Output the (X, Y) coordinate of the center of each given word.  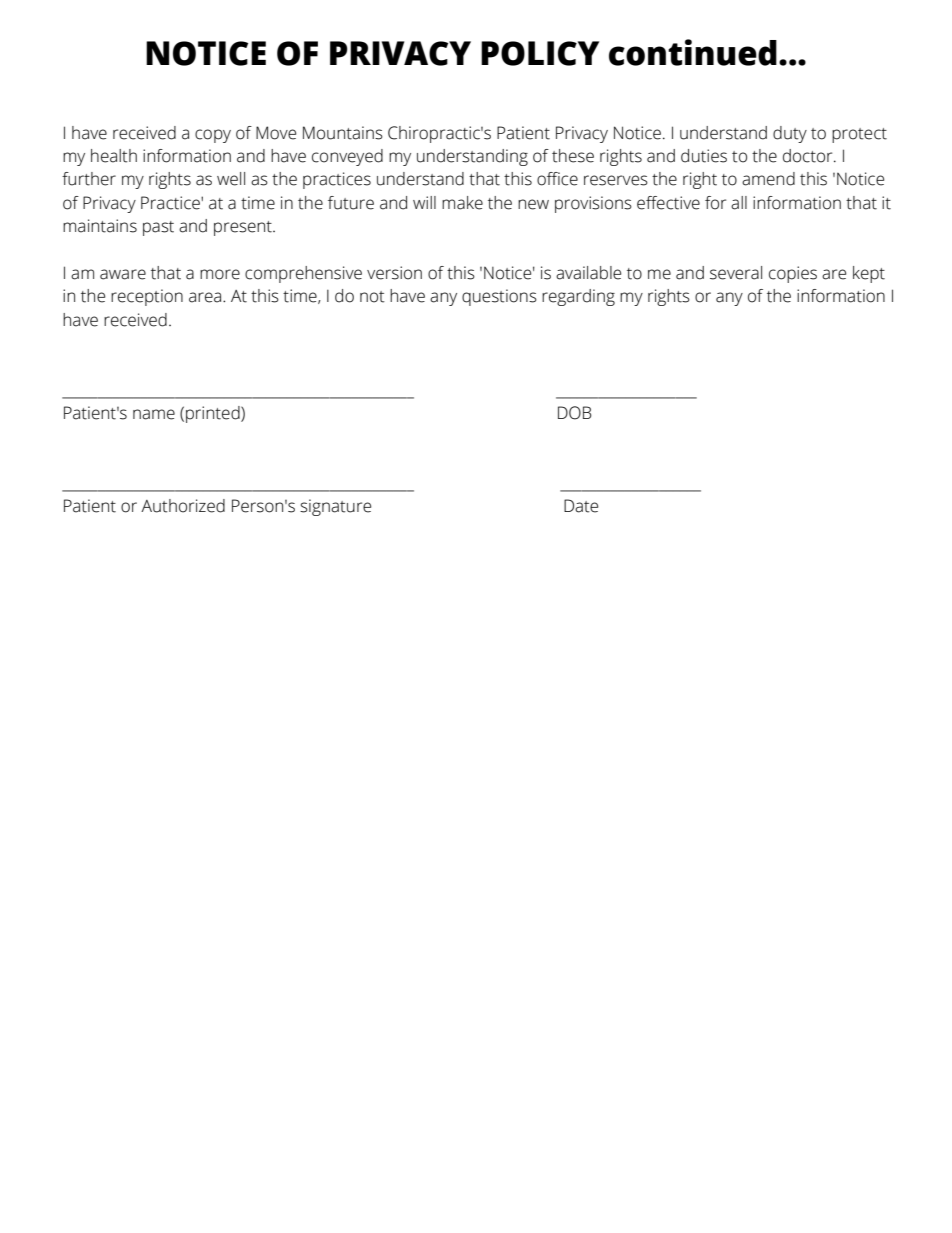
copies (793, 274)
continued (693, 52)
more (220, 274)
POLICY (540, 53)
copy (213, 136)
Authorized (183, 506)
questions (499, 297)
